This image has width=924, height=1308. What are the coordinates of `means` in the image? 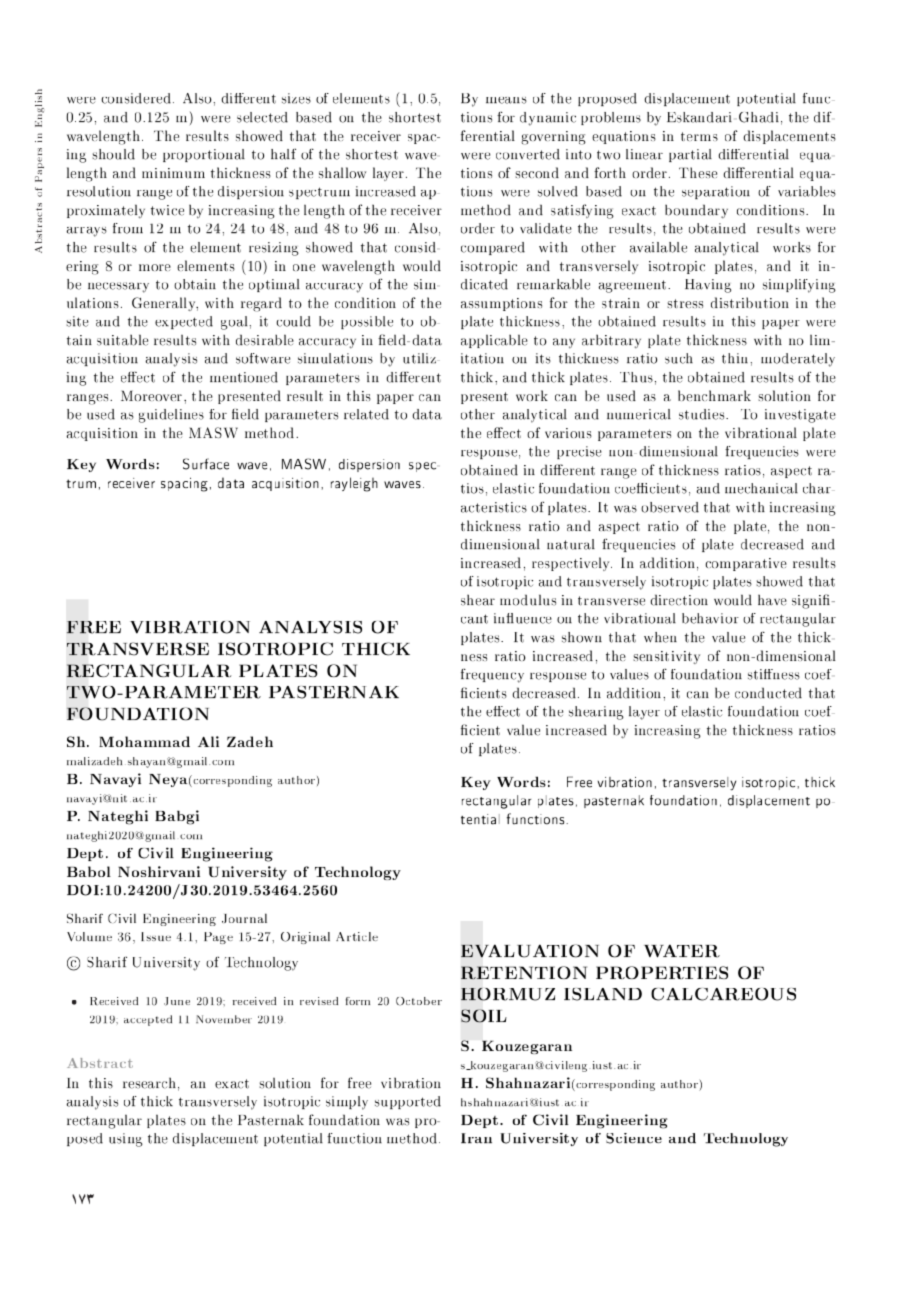 It's located at (506, 100).
